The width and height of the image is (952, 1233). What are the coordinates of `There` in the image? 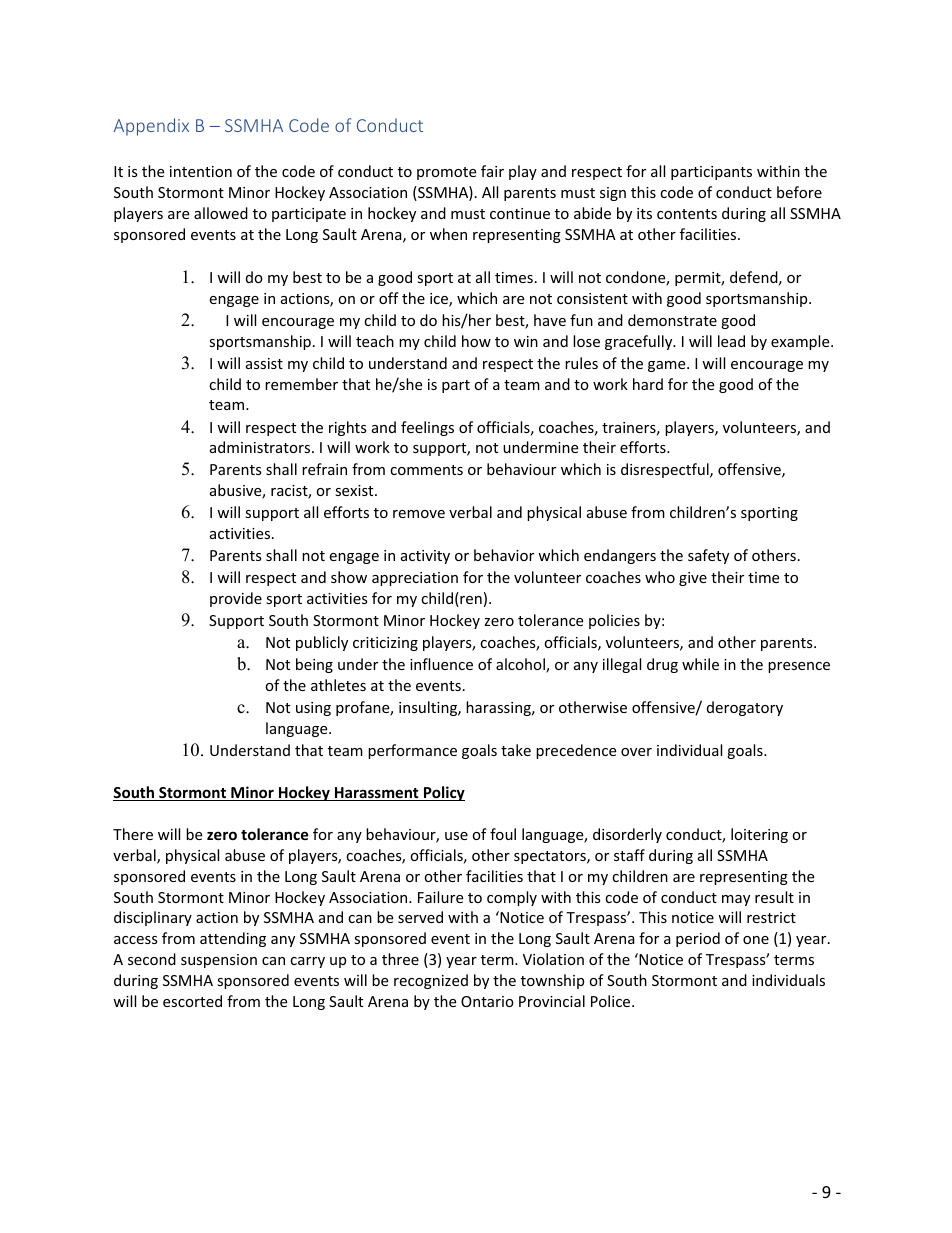 It's located at (133, 834).
